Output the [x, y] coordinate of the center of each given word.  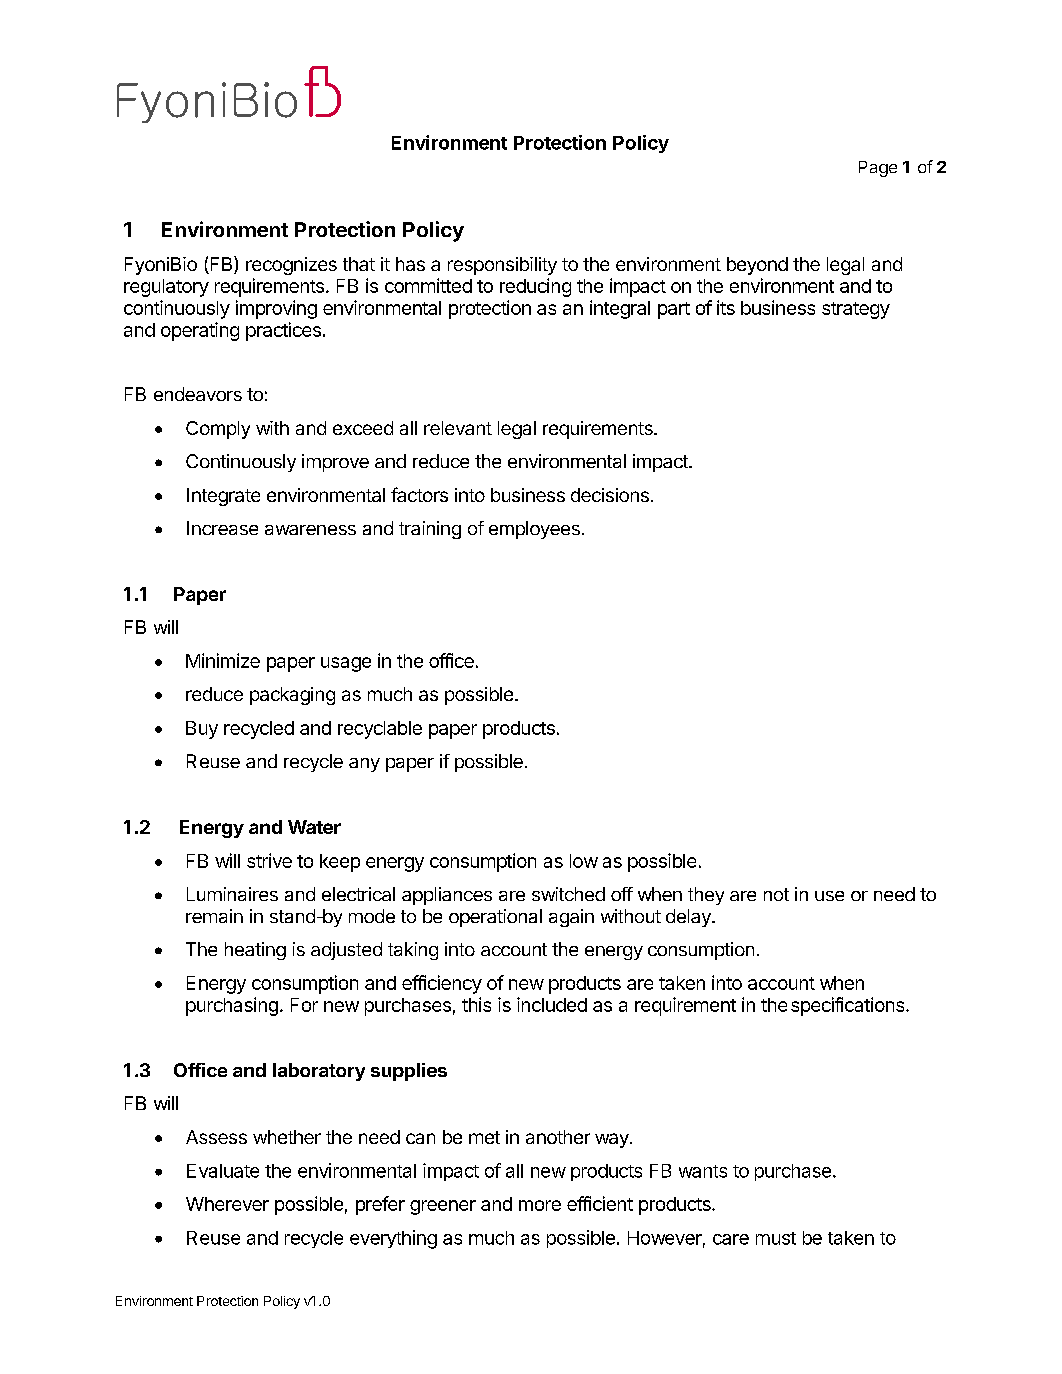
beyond [757, 266]
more [540, 1205]
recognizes [291, 266]
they [706, 896]
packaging [292, 696]
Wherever [227, 1204]
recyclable [380, 730]
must [776, 1238]
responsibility [502, 266]
